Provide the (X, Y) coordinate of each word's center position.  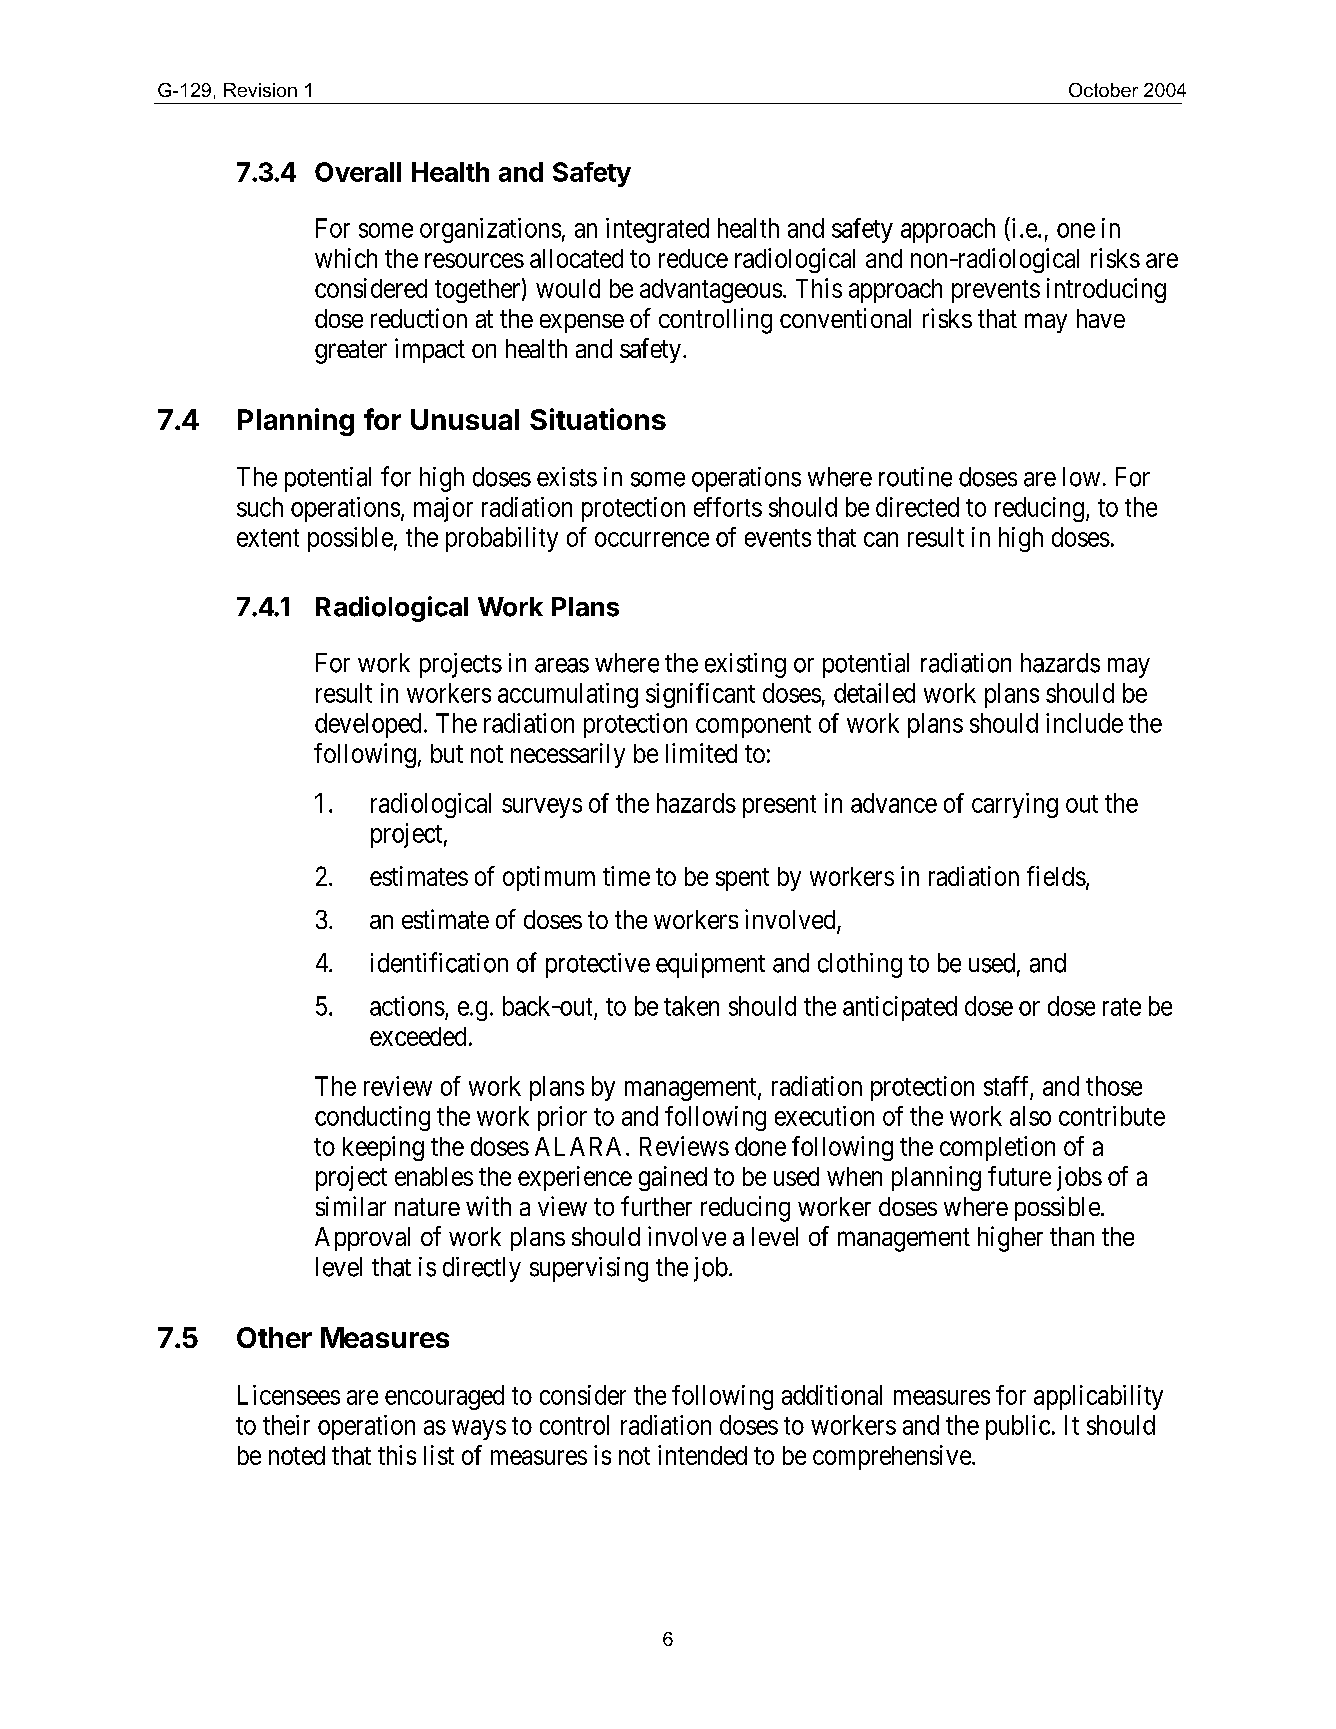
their (286, 1425)
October (1103, 90)
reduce (693, 258)
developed (368, 725)
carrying (1015, 805)
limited (701, 753)
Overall (358, 172)
